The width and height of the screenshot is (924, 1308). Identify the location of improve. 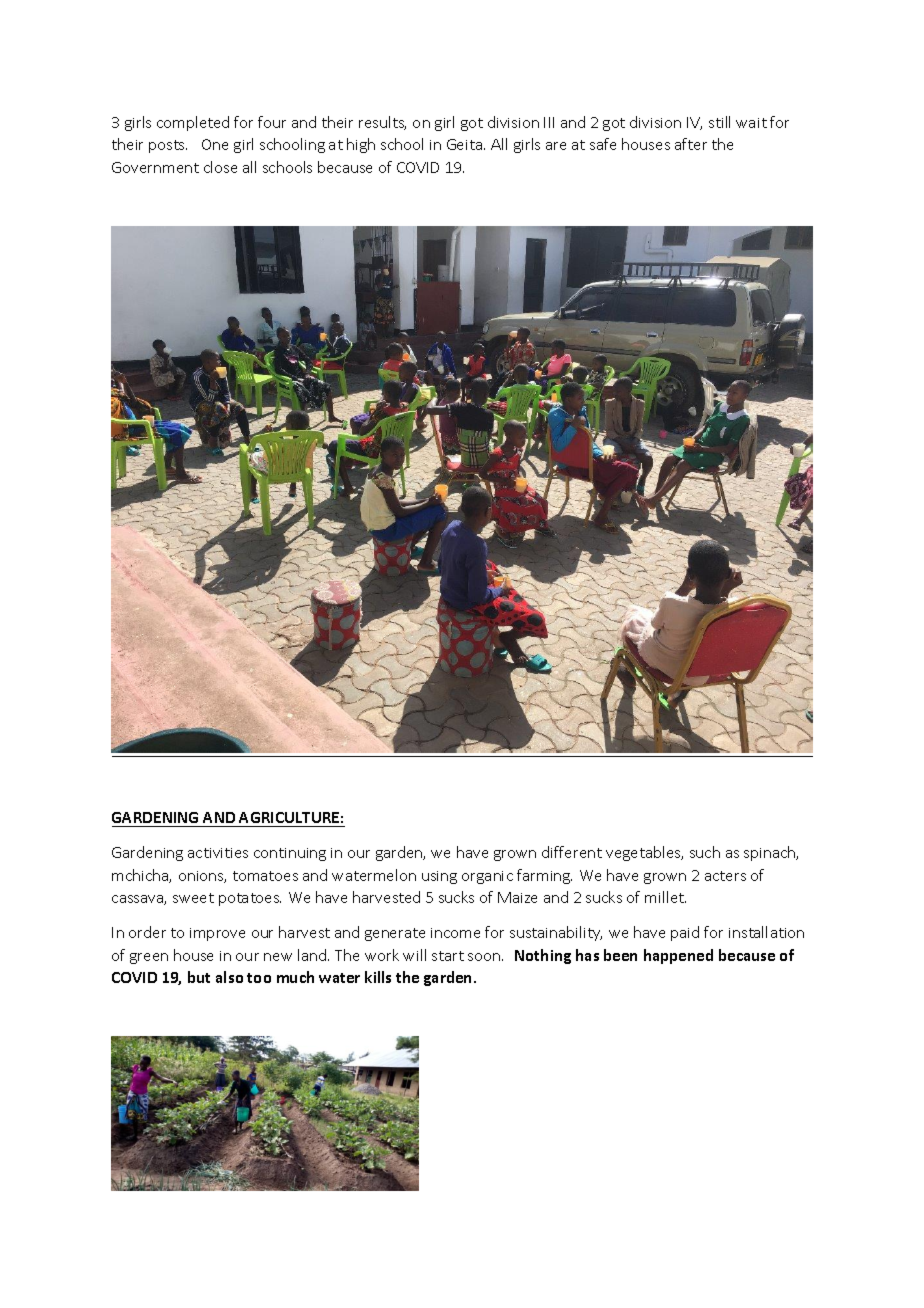
(217, 934).
